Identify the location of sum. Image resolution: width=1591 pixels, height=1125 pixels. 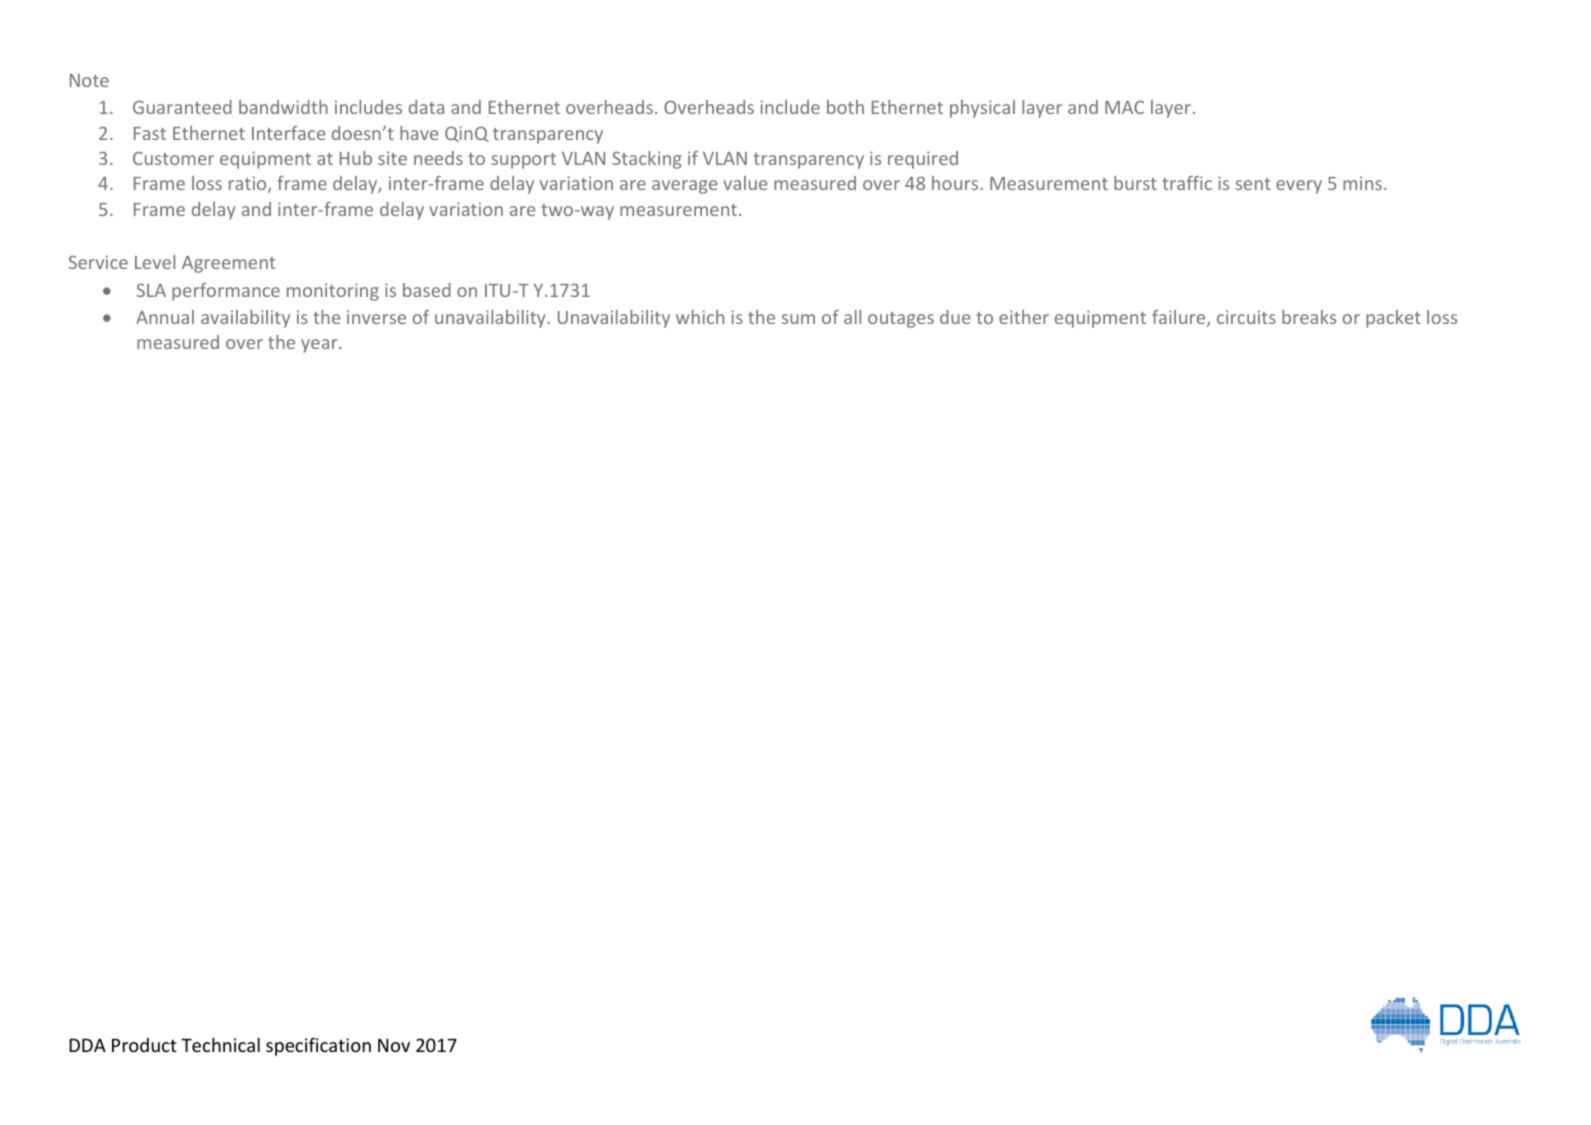
(798, 319).
